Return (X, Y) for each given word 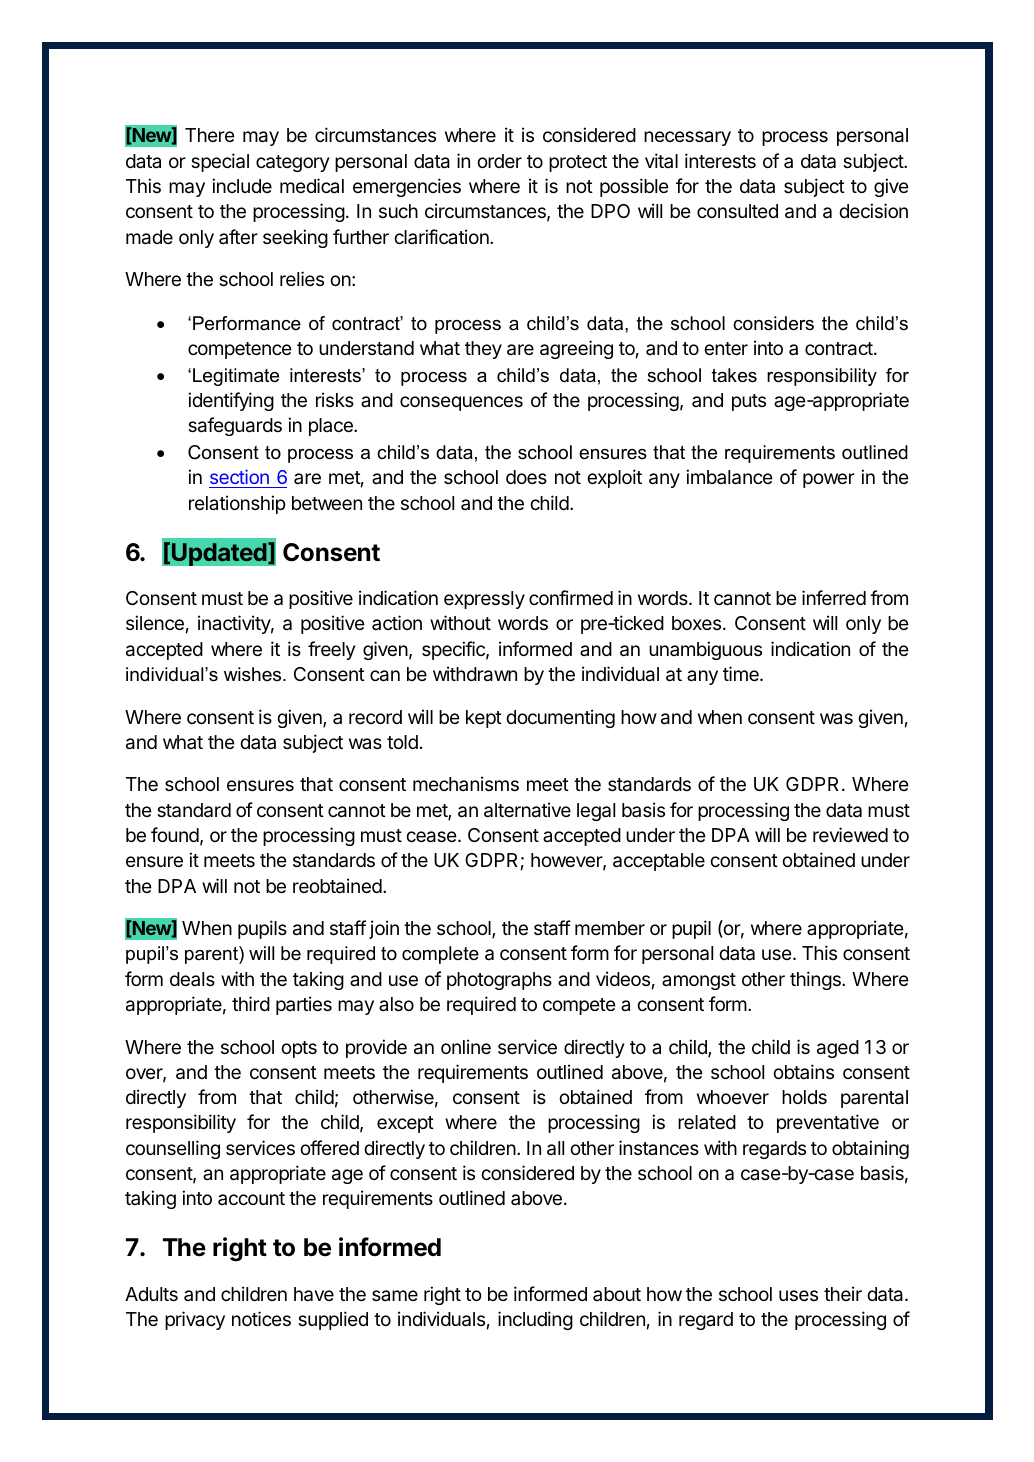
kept (484, 719)
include (242, 185)
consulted (737, 211)
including (535, 1320)
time (742, 673)
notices (261, 1318)
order (499, 161)
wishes (254, 674)
